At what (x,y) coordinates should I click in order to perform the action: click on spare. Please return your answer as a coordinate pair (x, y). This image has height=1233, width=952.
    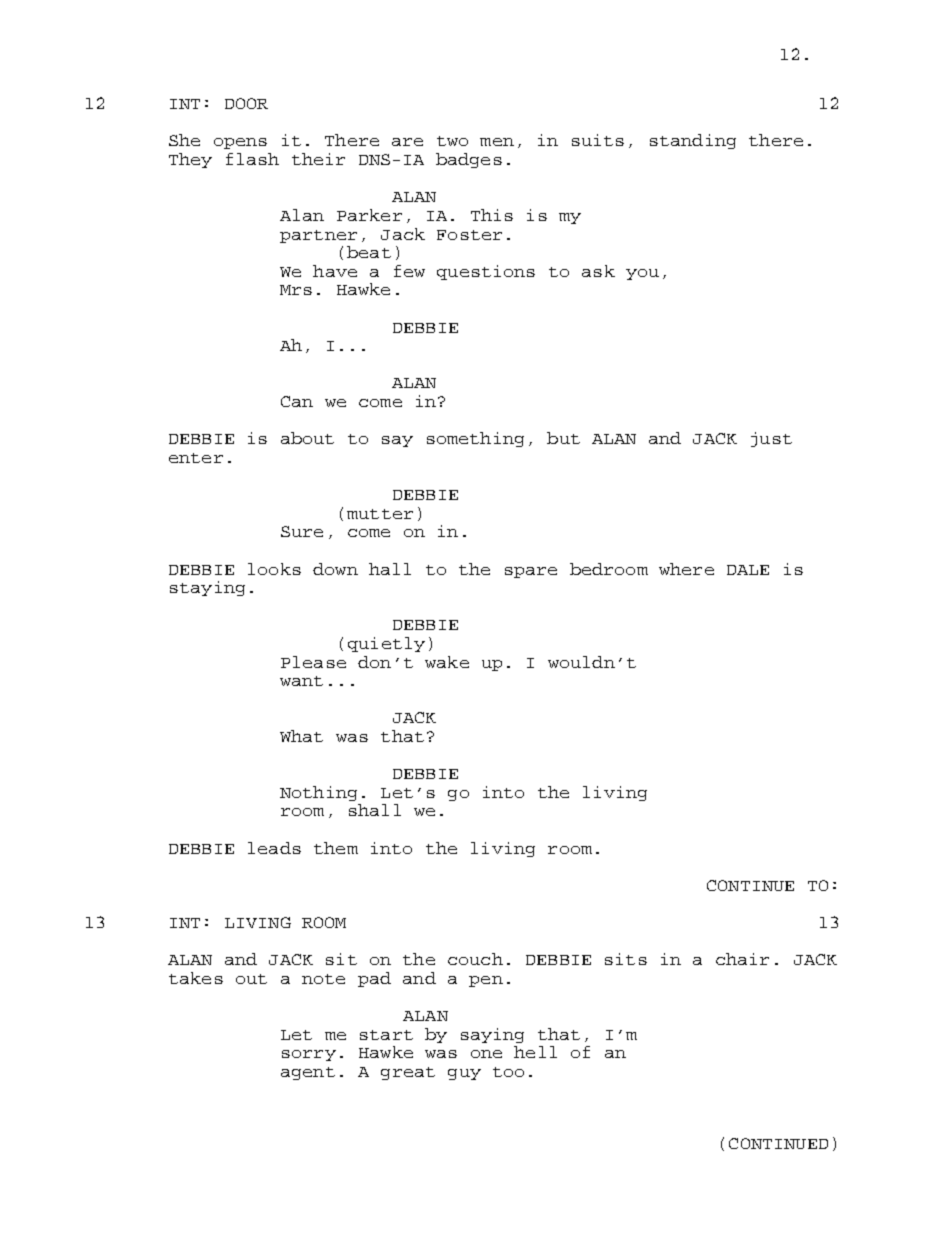
    Looking at the image, I should click on (531, 572).
